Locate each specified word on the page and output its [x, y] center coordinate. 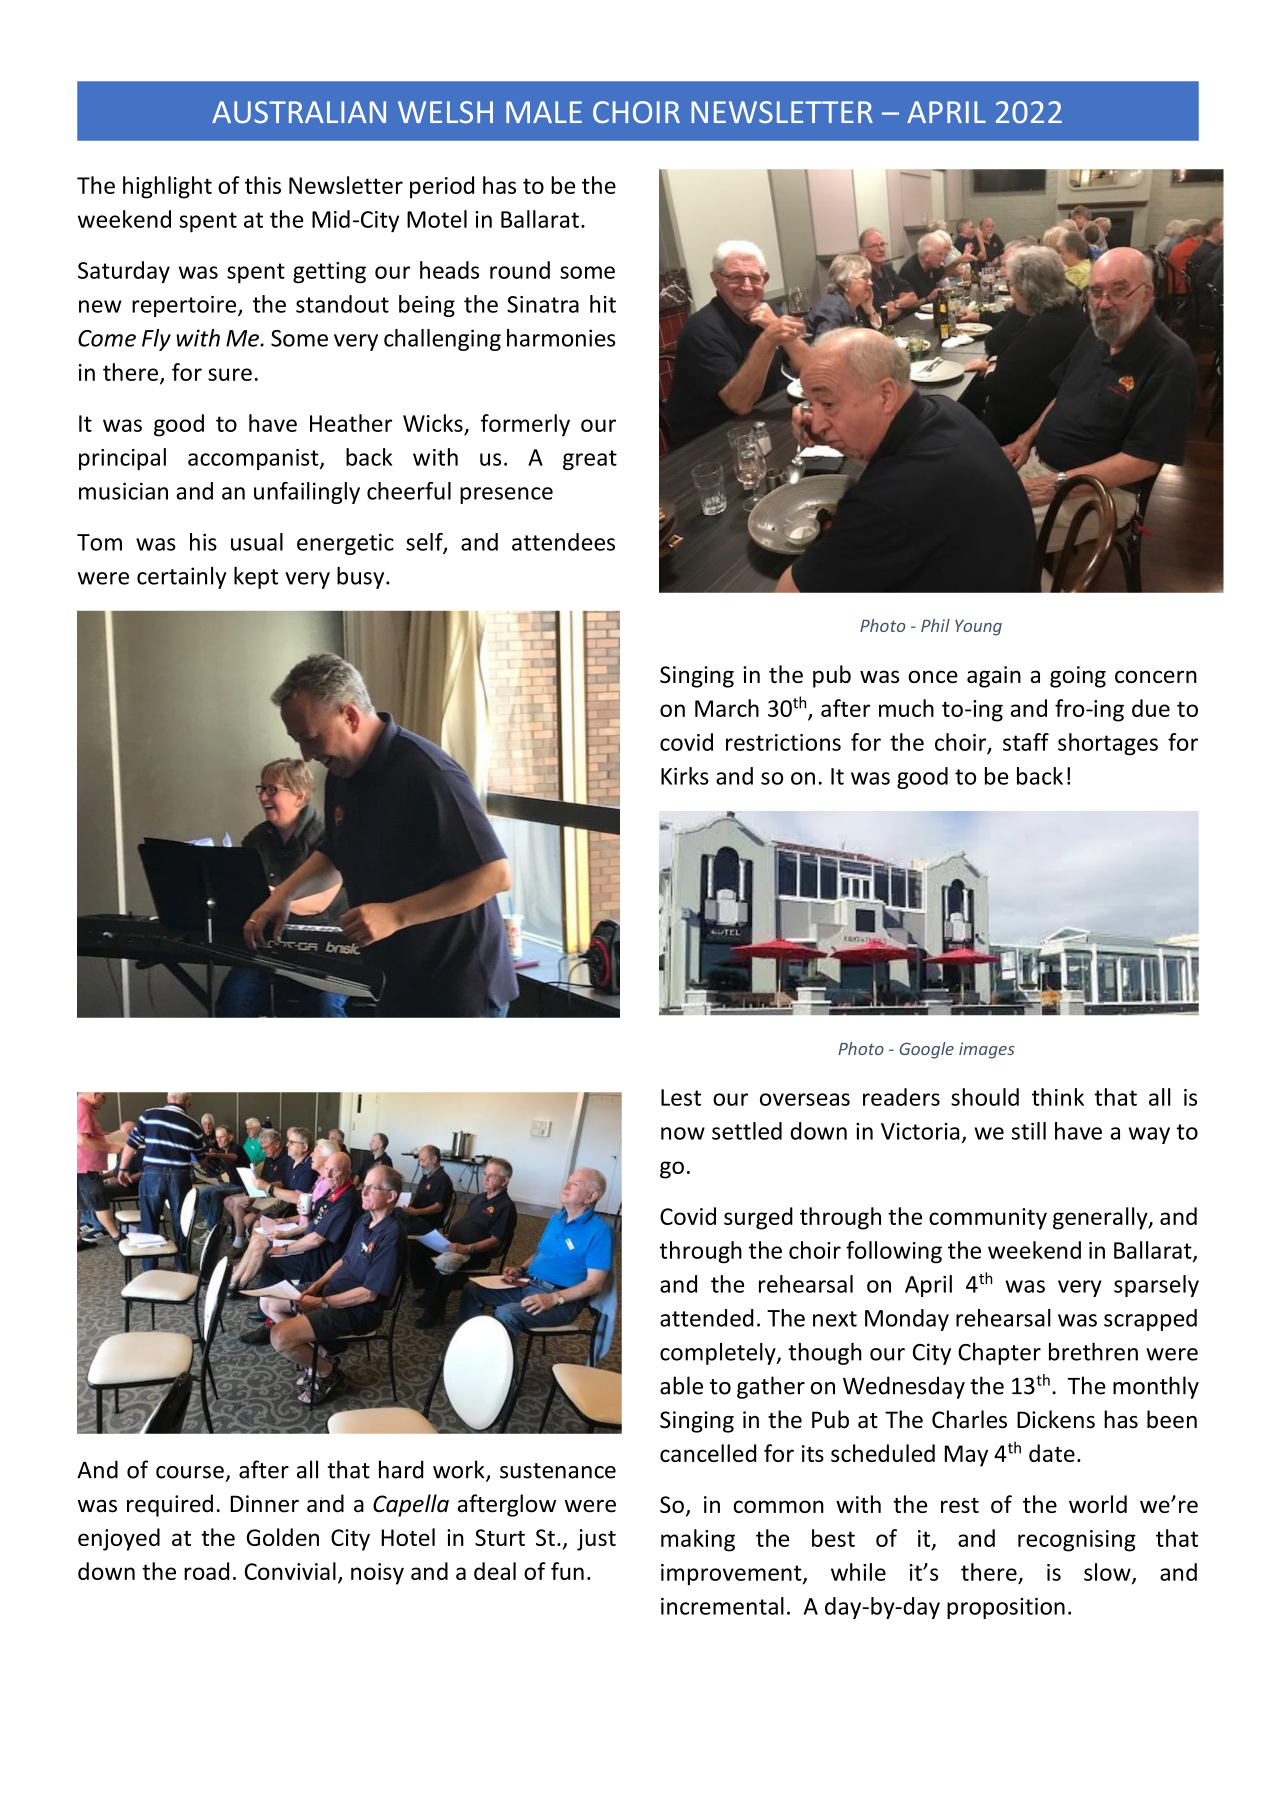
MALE [544, 112]
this [263, 185]
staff [1026, 742]
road [206, 1571]
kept [256, 578]
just [596, 1540]
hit [603, 304]
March [727, 708]
